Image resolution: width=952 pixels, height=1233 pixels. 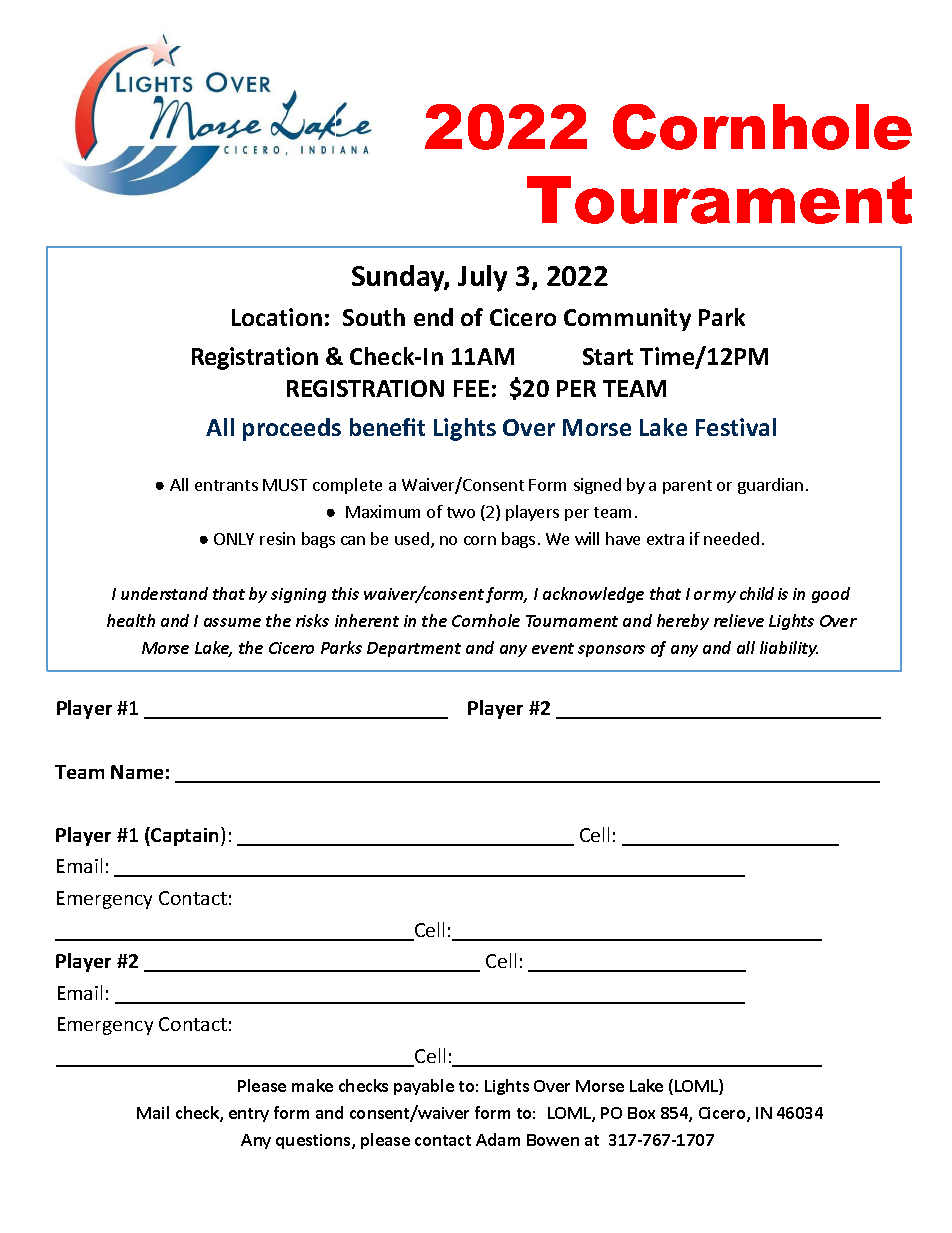 I want to click on entry, so click(x=249, y=1115).
